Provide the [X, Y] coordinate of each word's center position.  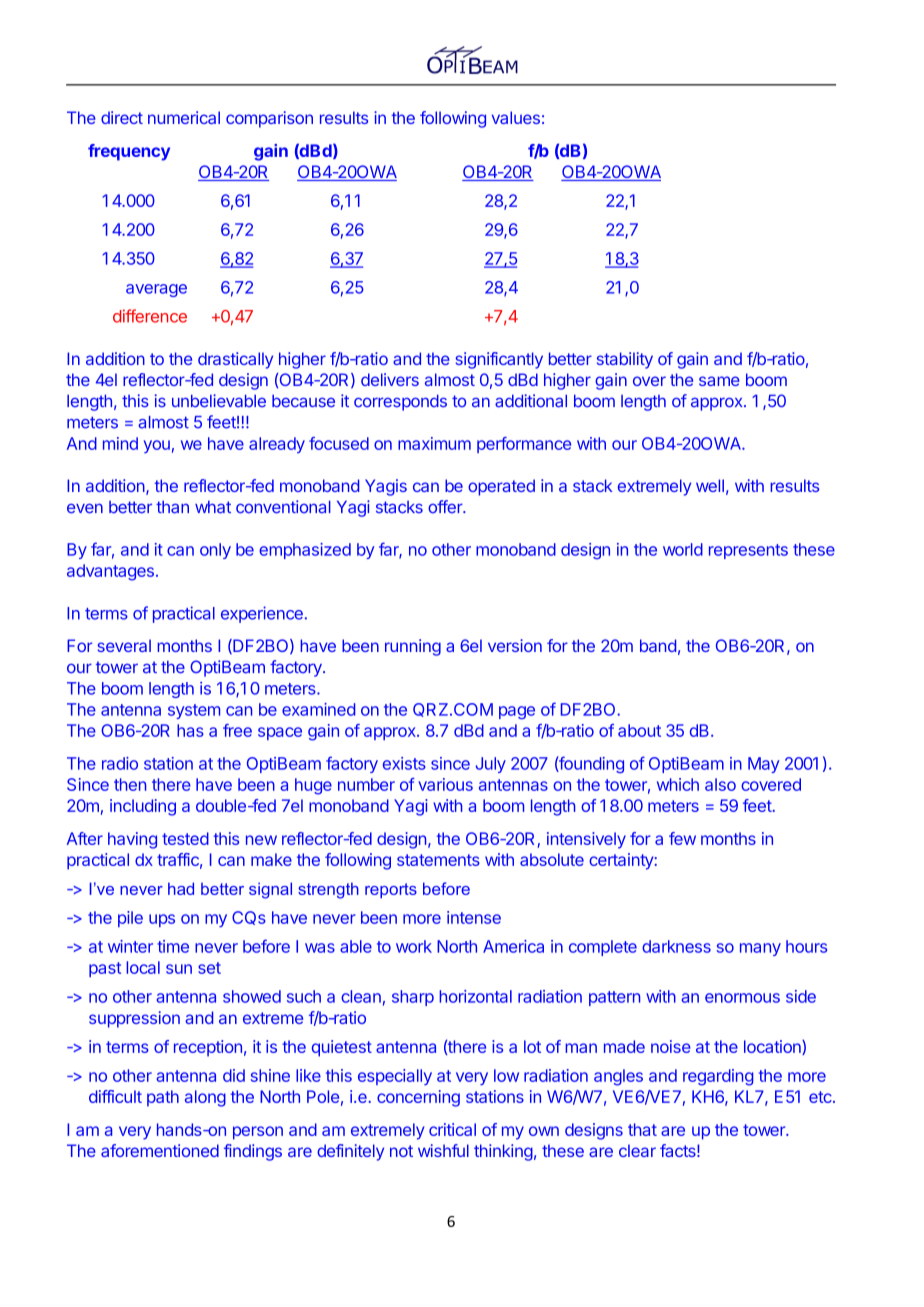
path [163, 1098]
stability [625, 360]
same [719, 381]
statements [438, 860]
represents [748, 551]
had [181, 888]
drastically [235, 360]
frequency [129, 152]
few [682, 838]
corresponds [400, 402]
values [516, 117]
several [124, 645]
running [413, 647]
